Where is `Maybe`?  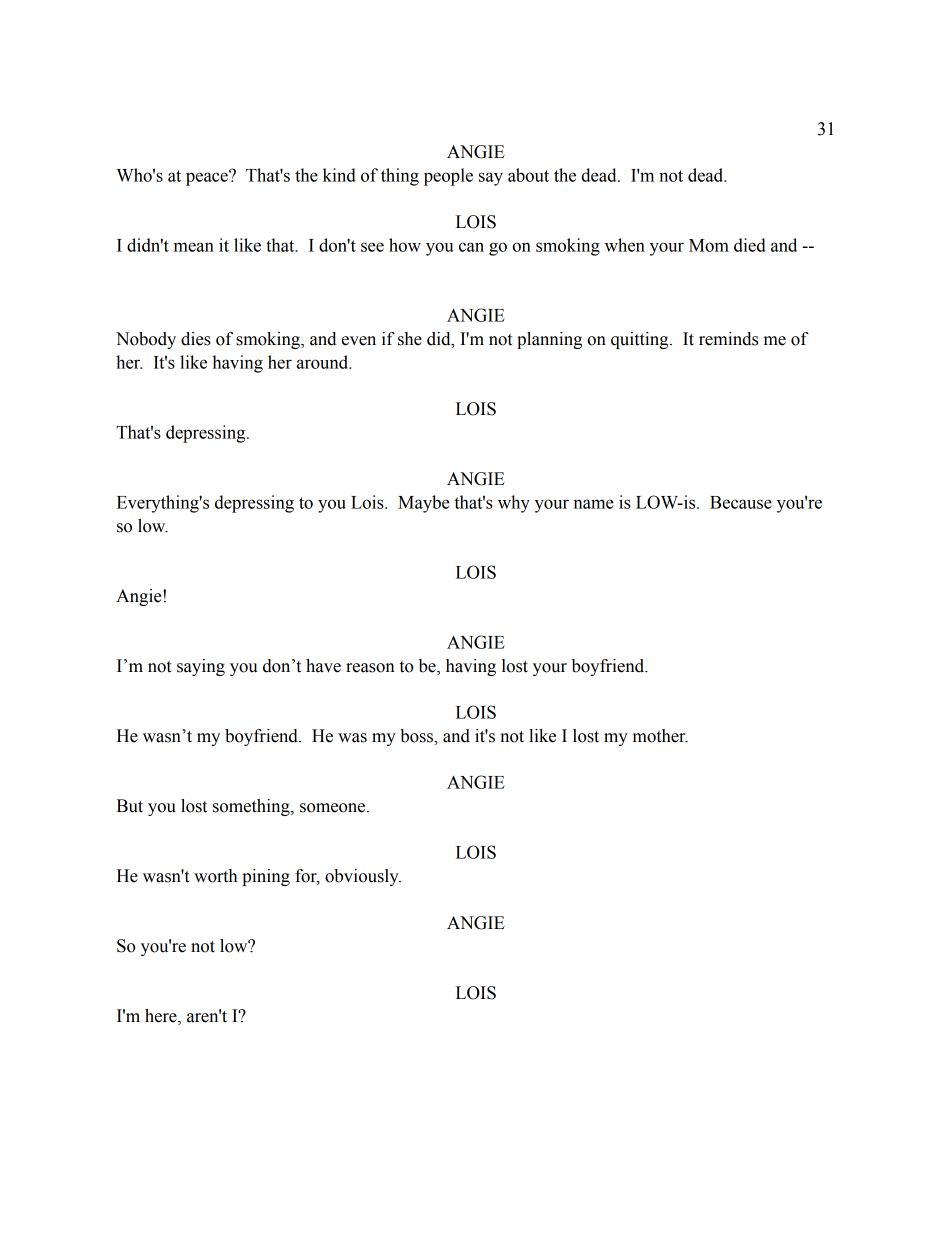 Maybe is located at coordinates (424, 504).
